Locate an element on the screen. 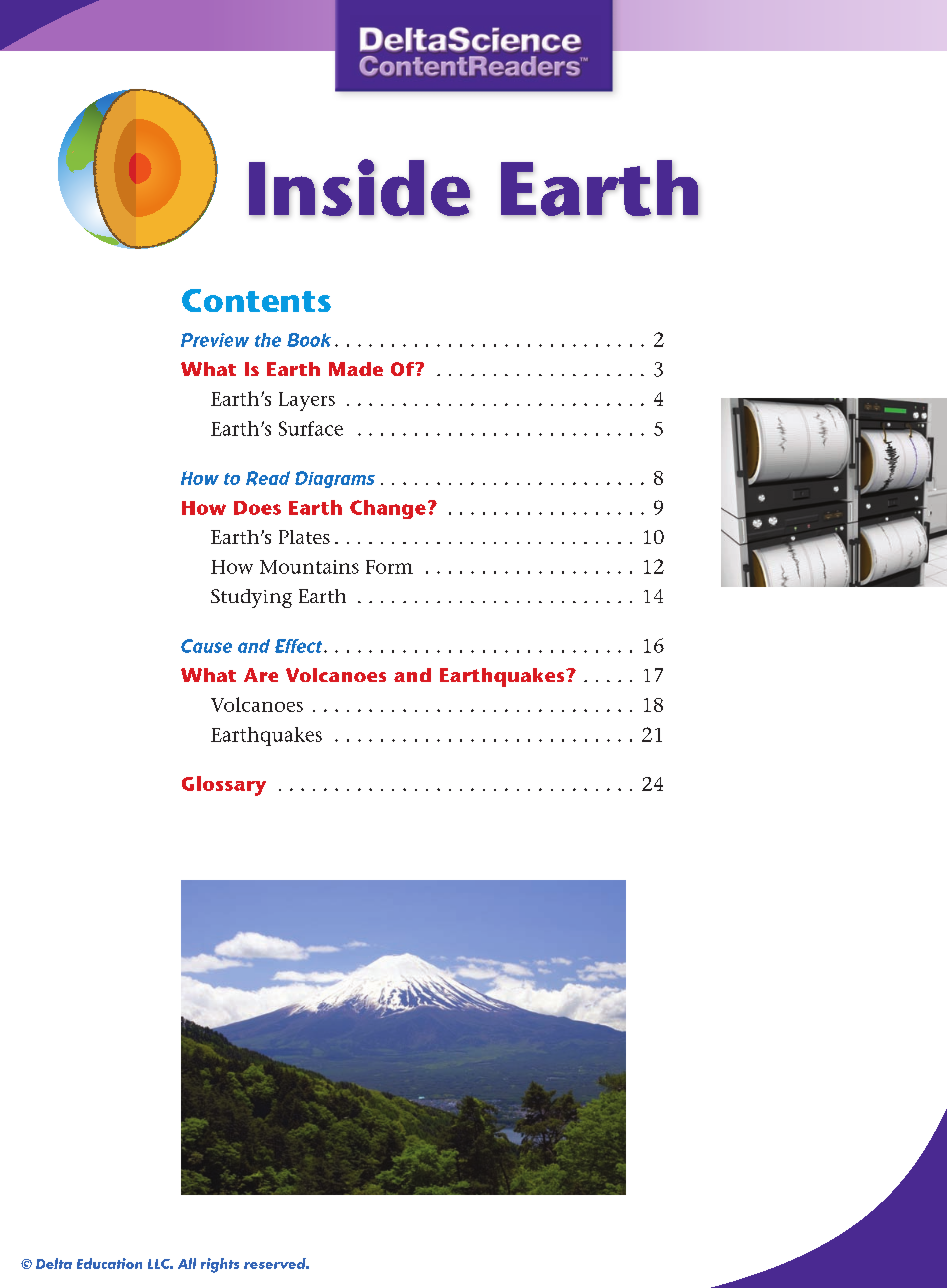 This screenshot has height=1288, width=947. Inside is located at coordinates (359, 188).
